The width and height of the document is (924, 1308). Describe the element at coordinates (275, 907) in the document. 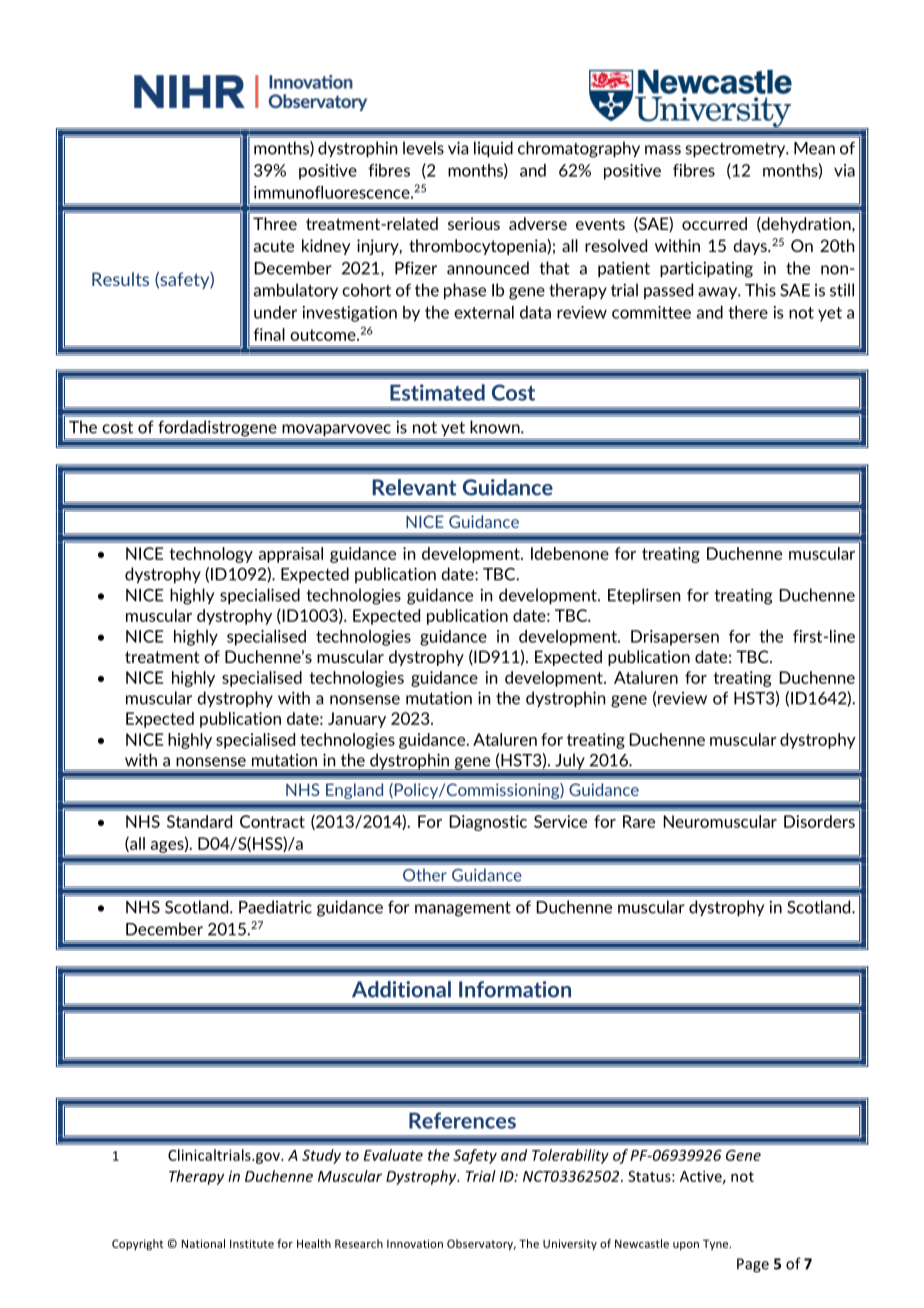

I see `Paediatric` at that location.
